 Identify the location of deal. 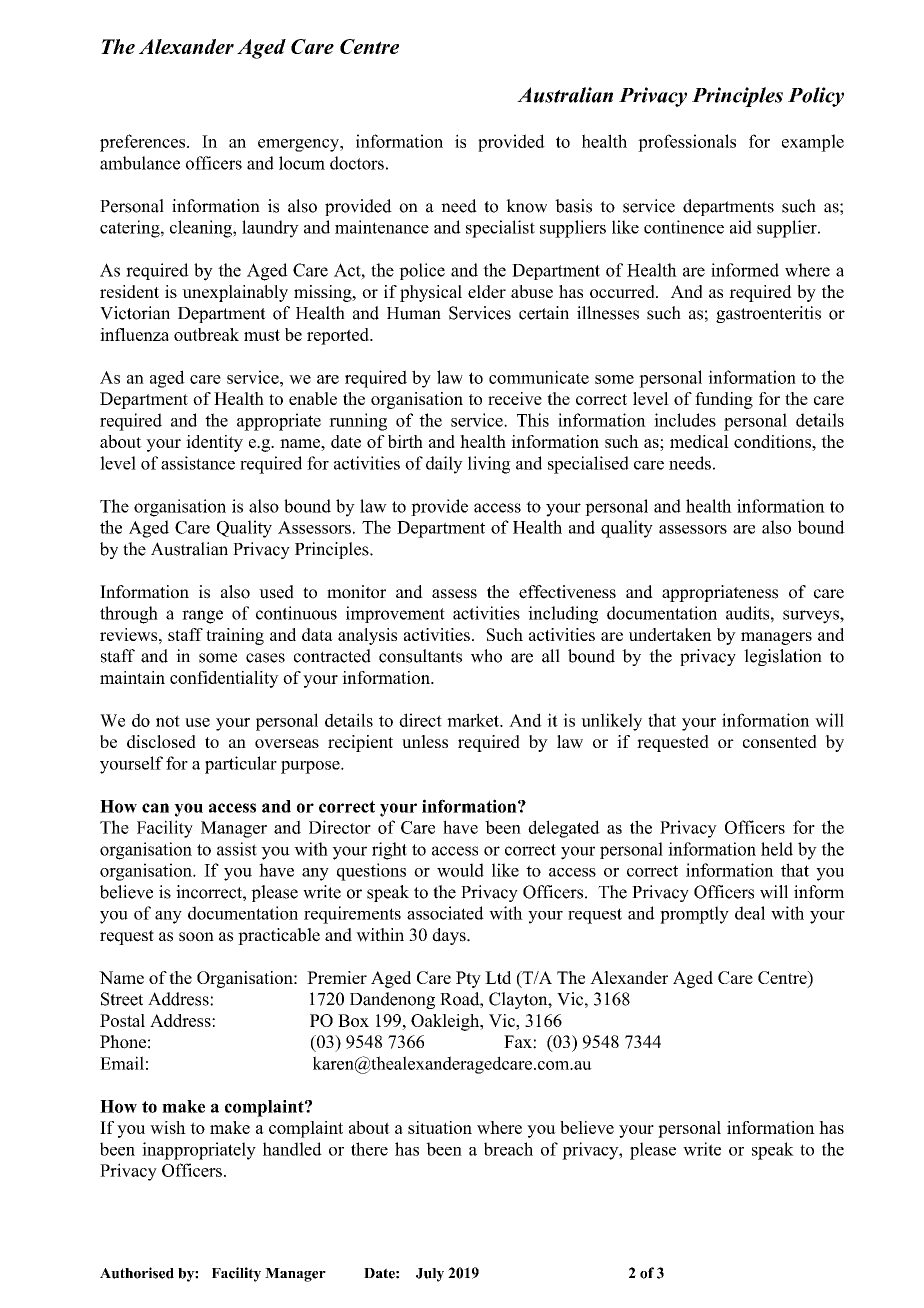
(750, 913).
